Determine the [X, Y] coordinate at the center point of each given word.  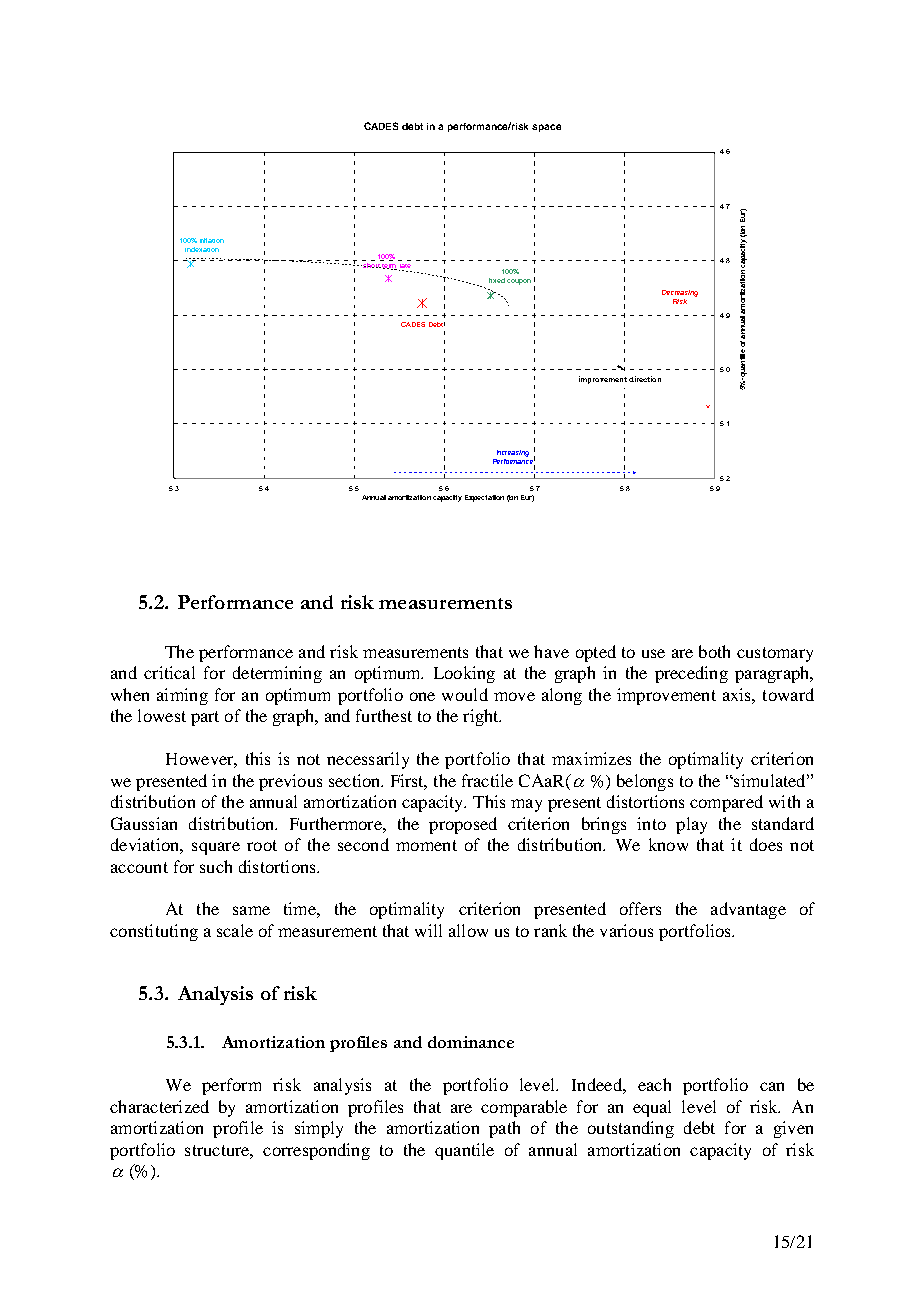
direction [645, 379]
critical [169, 672]
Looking [464, 674]
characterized [159, 1106]
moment [426, 845]
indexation [202, 249]
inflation [212, 240]
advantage [748, 910]
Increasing [513, 453]
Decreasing [680, 293]
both [714, 651]
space [546, 128]
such [216, 866]
